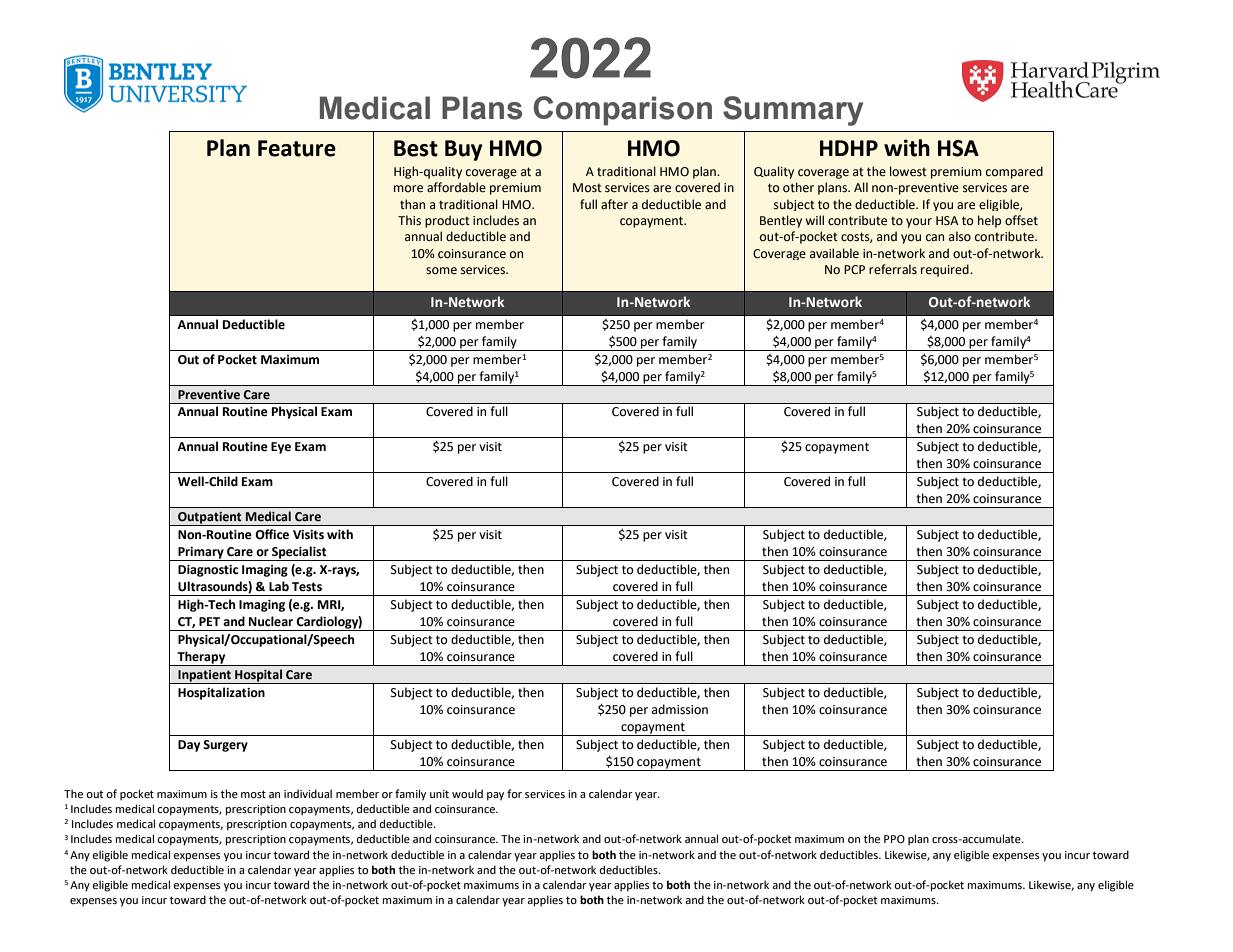 Image resolution: width=1233 pixels, height=952 pixels. What do you see at coordinates (441, 271) in the page?
I see `some` at bounding box center [441, 271].
